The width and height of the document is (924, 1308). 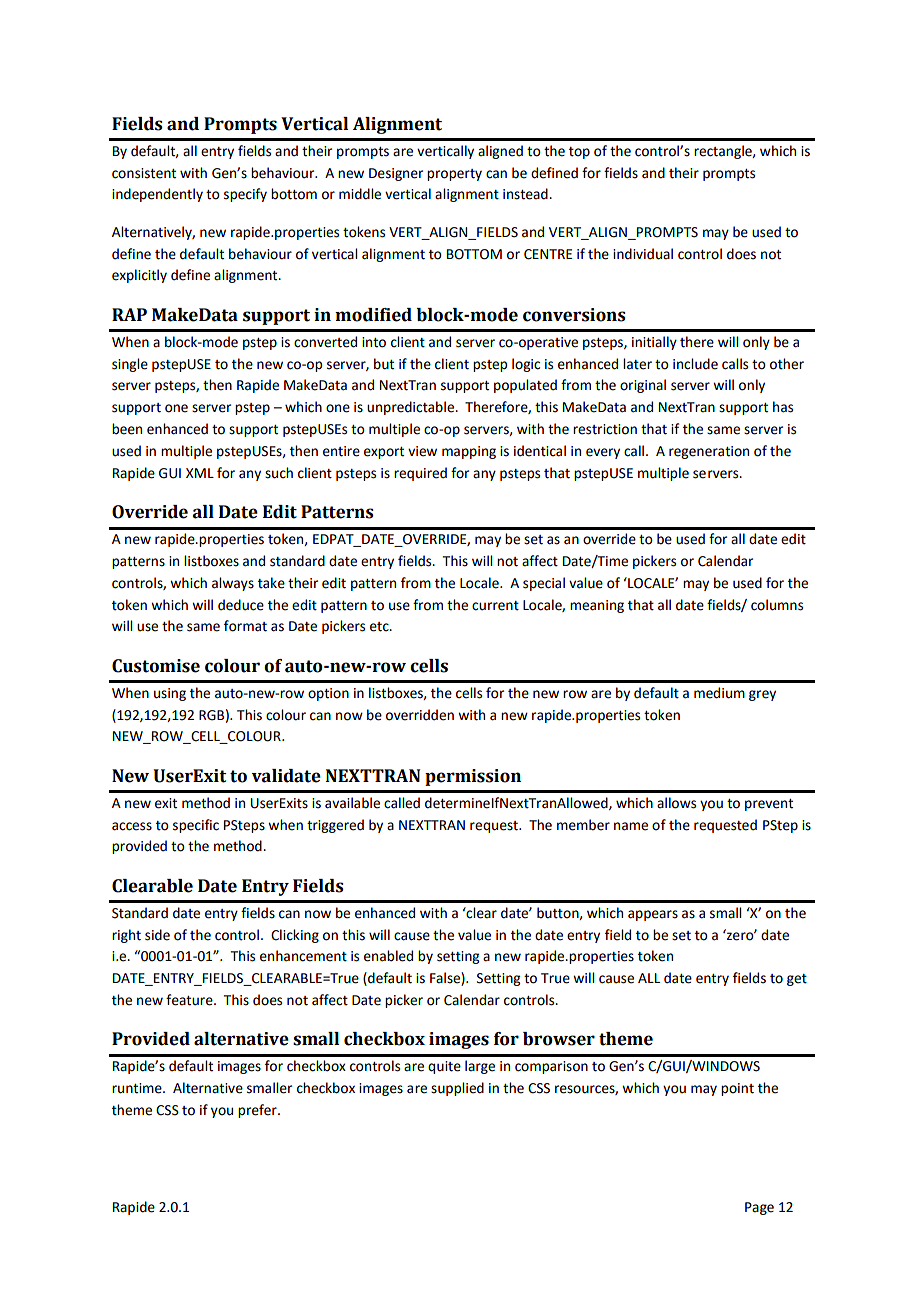 I want to click on permission, so click(x=473, y=777).
